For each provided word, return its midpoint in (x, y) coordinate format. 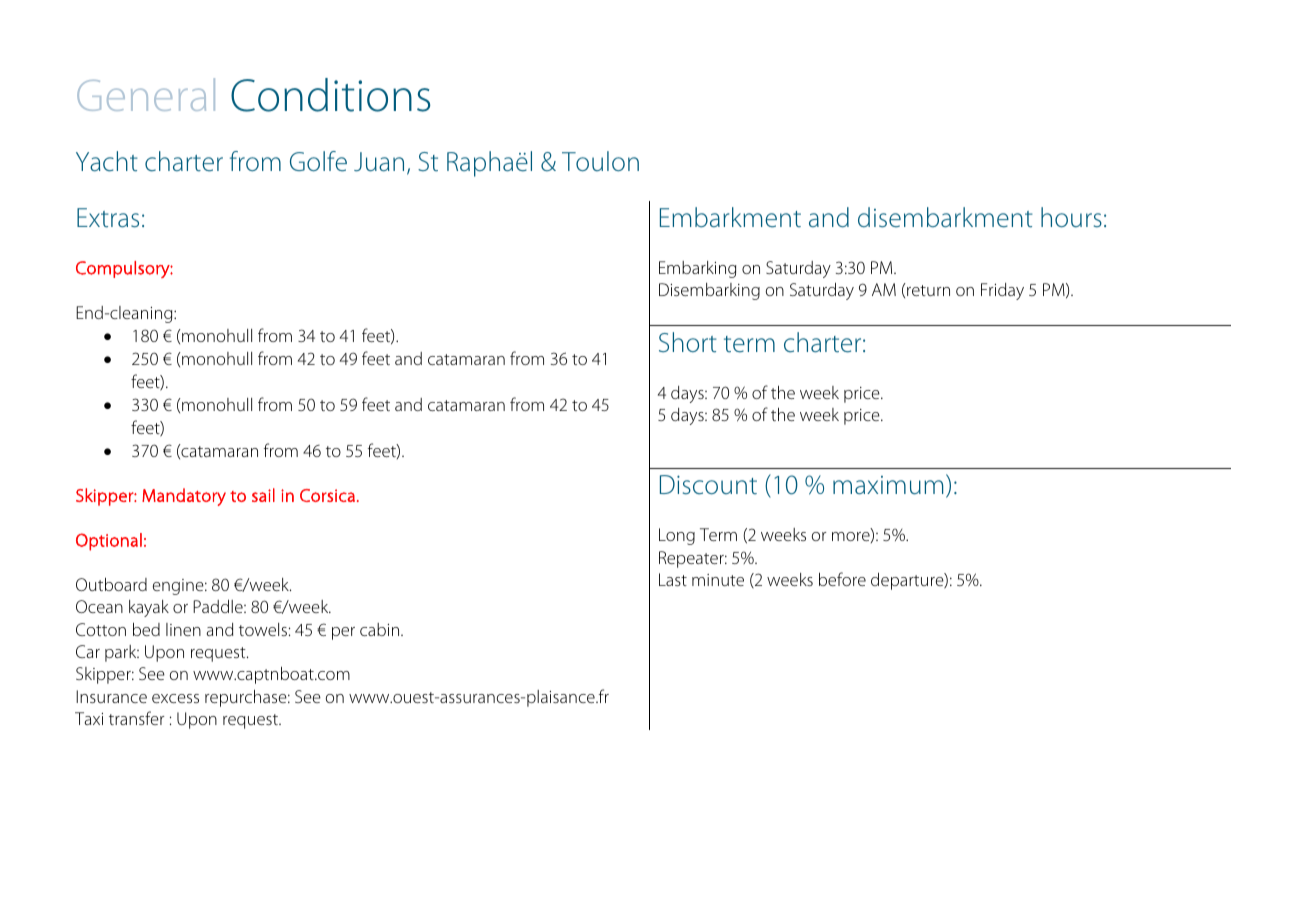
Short (688, 342)
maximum (888, 485)
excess (175, 698)
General (146, 94)
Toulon (600, 161)
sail (263, 495)
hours (1071, 217)
